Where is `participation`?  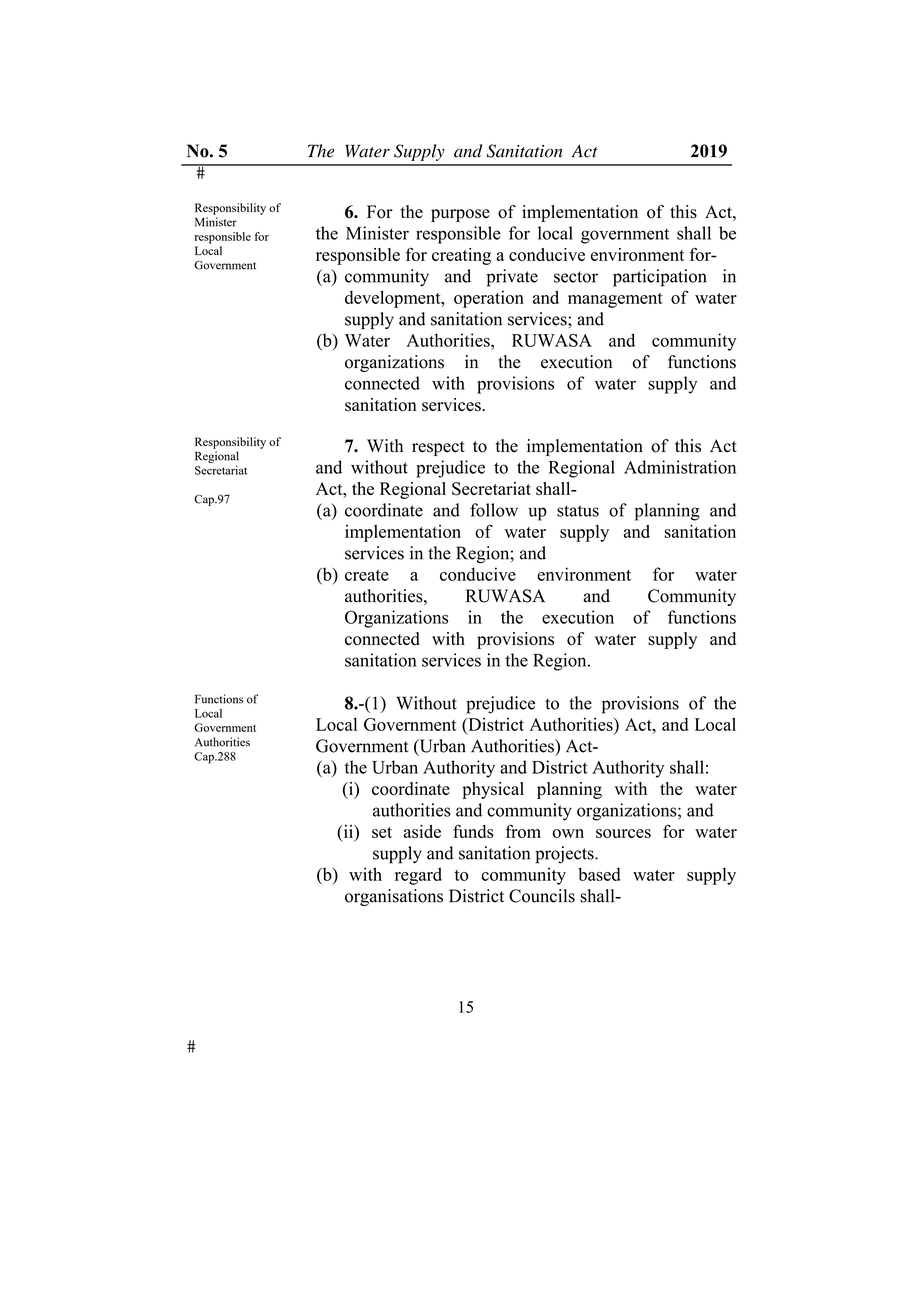 participation is located at coordinates (660, 278).
